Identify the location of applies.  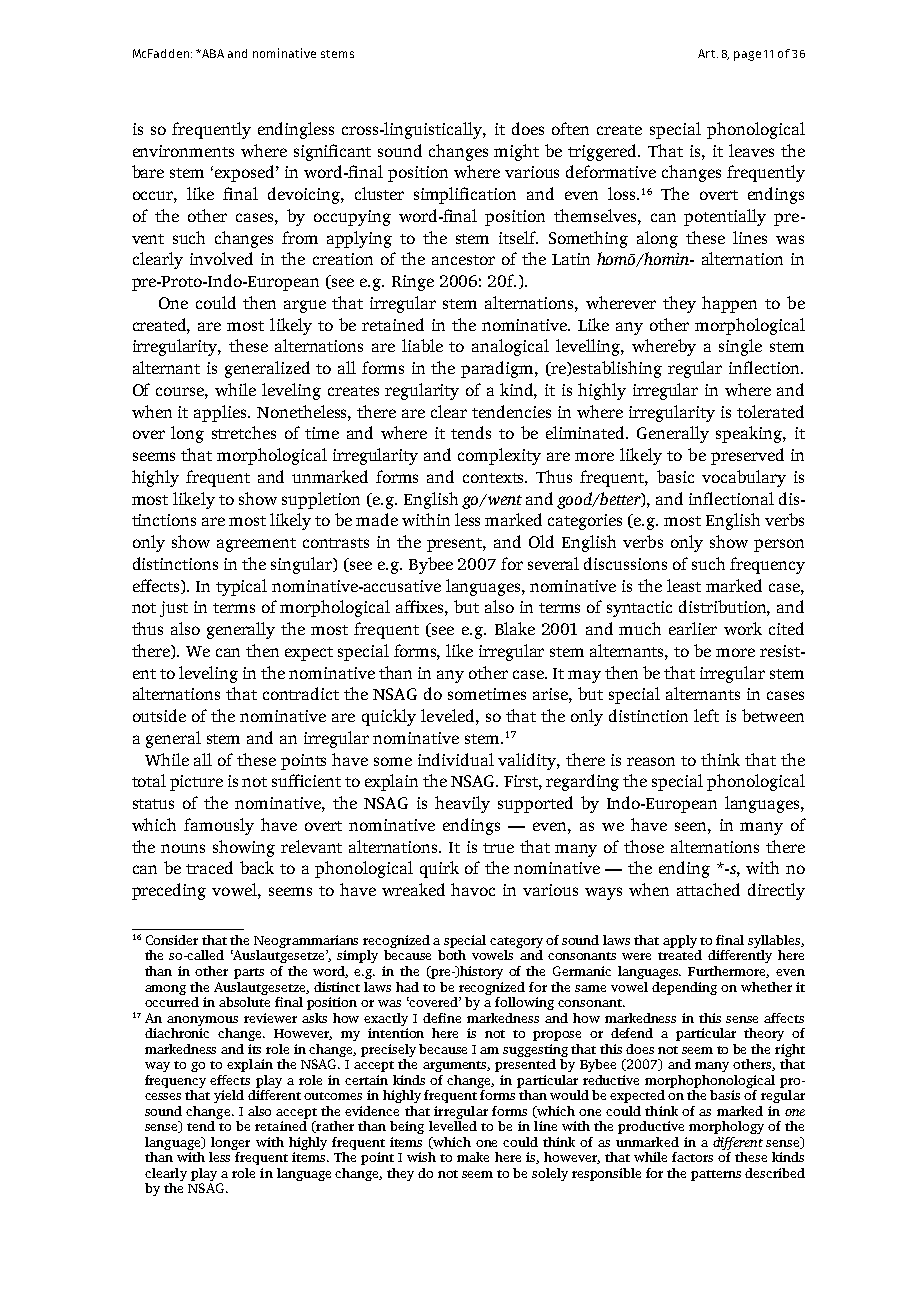
(221, 413).
